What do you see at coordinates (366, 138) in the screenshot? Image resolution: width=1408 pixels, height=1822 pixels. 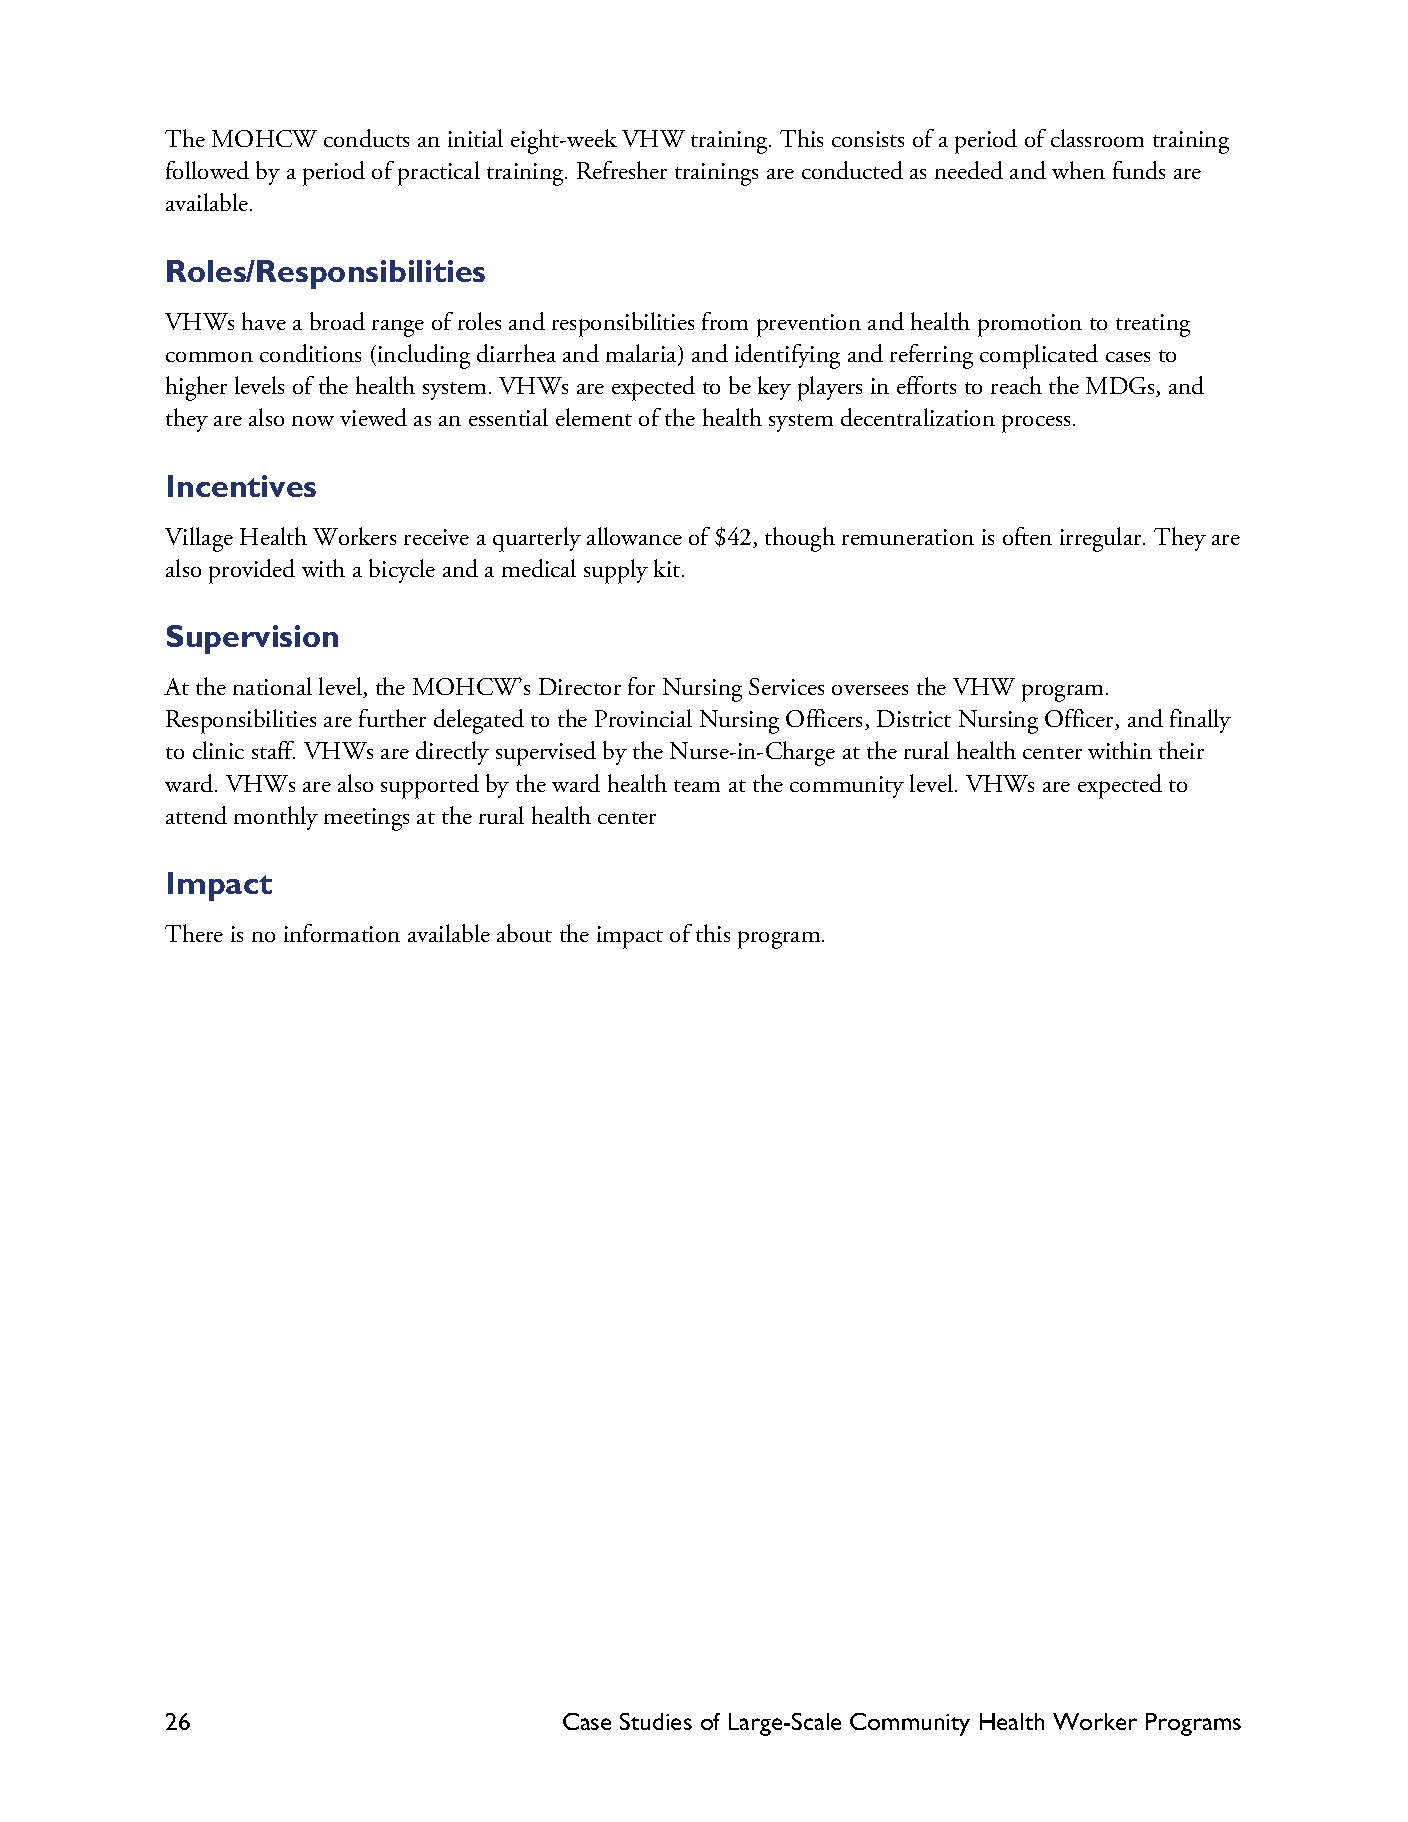 I see `conducts` at bounding box center [366, 138].
